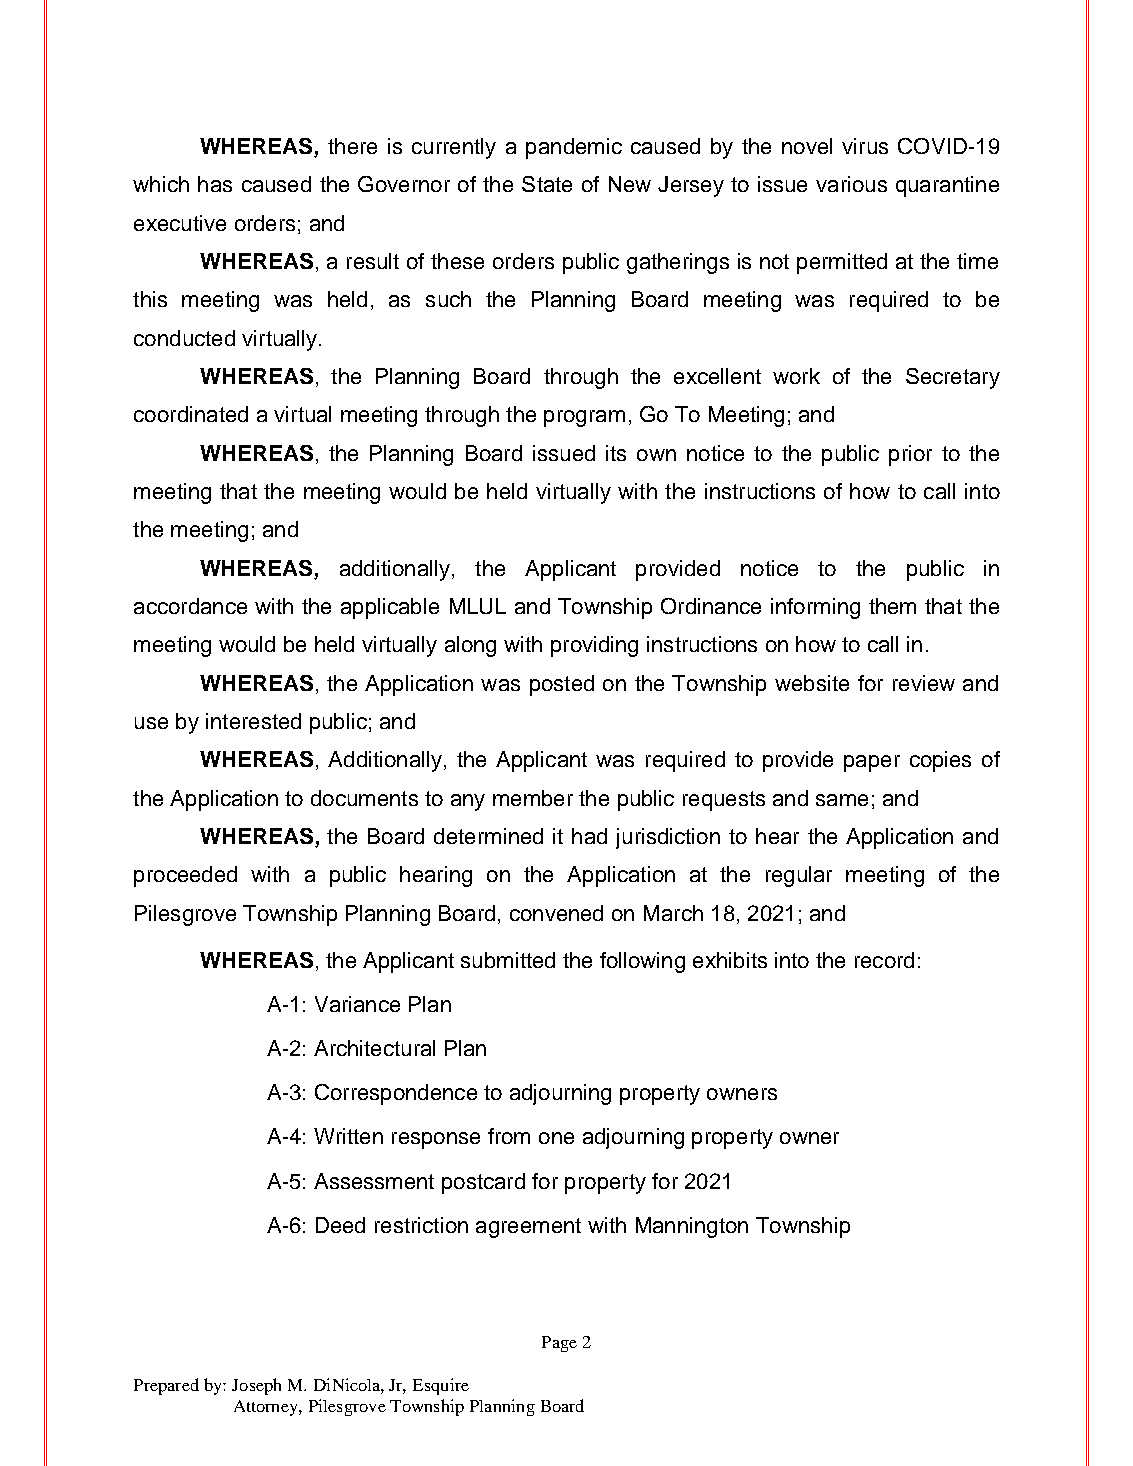  What do you see at coordinates (190, 606) in the page?
I see `accordance` at bounding box center [190, 606].
